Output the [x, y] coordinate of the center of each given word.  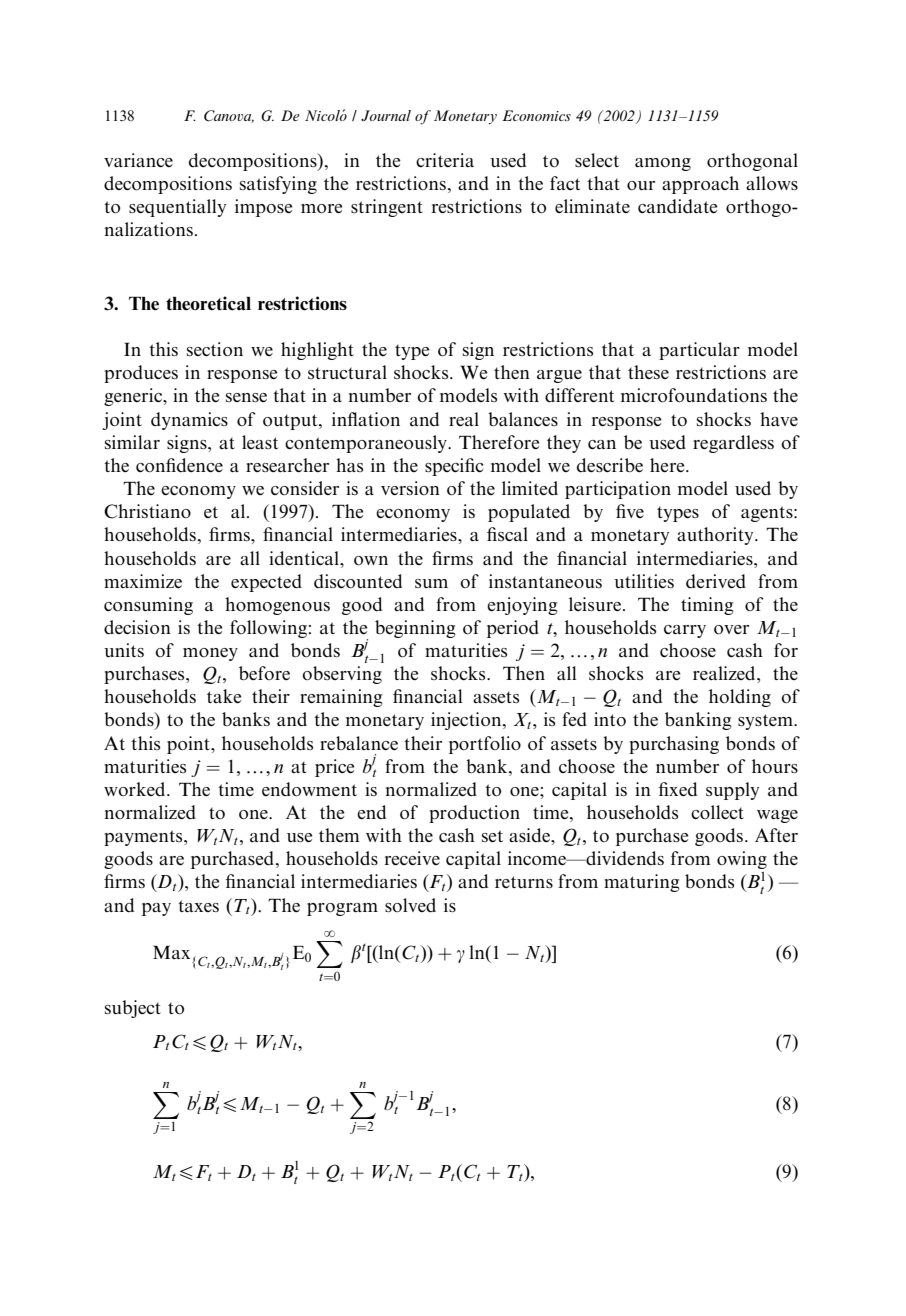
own [371, 561]
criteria [445, 160]
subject [133, 1009]
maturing [642, 883]
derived [716, 581]
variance [138, 160]
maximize [143, 581]
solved [410, 905]
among [663, 164]
